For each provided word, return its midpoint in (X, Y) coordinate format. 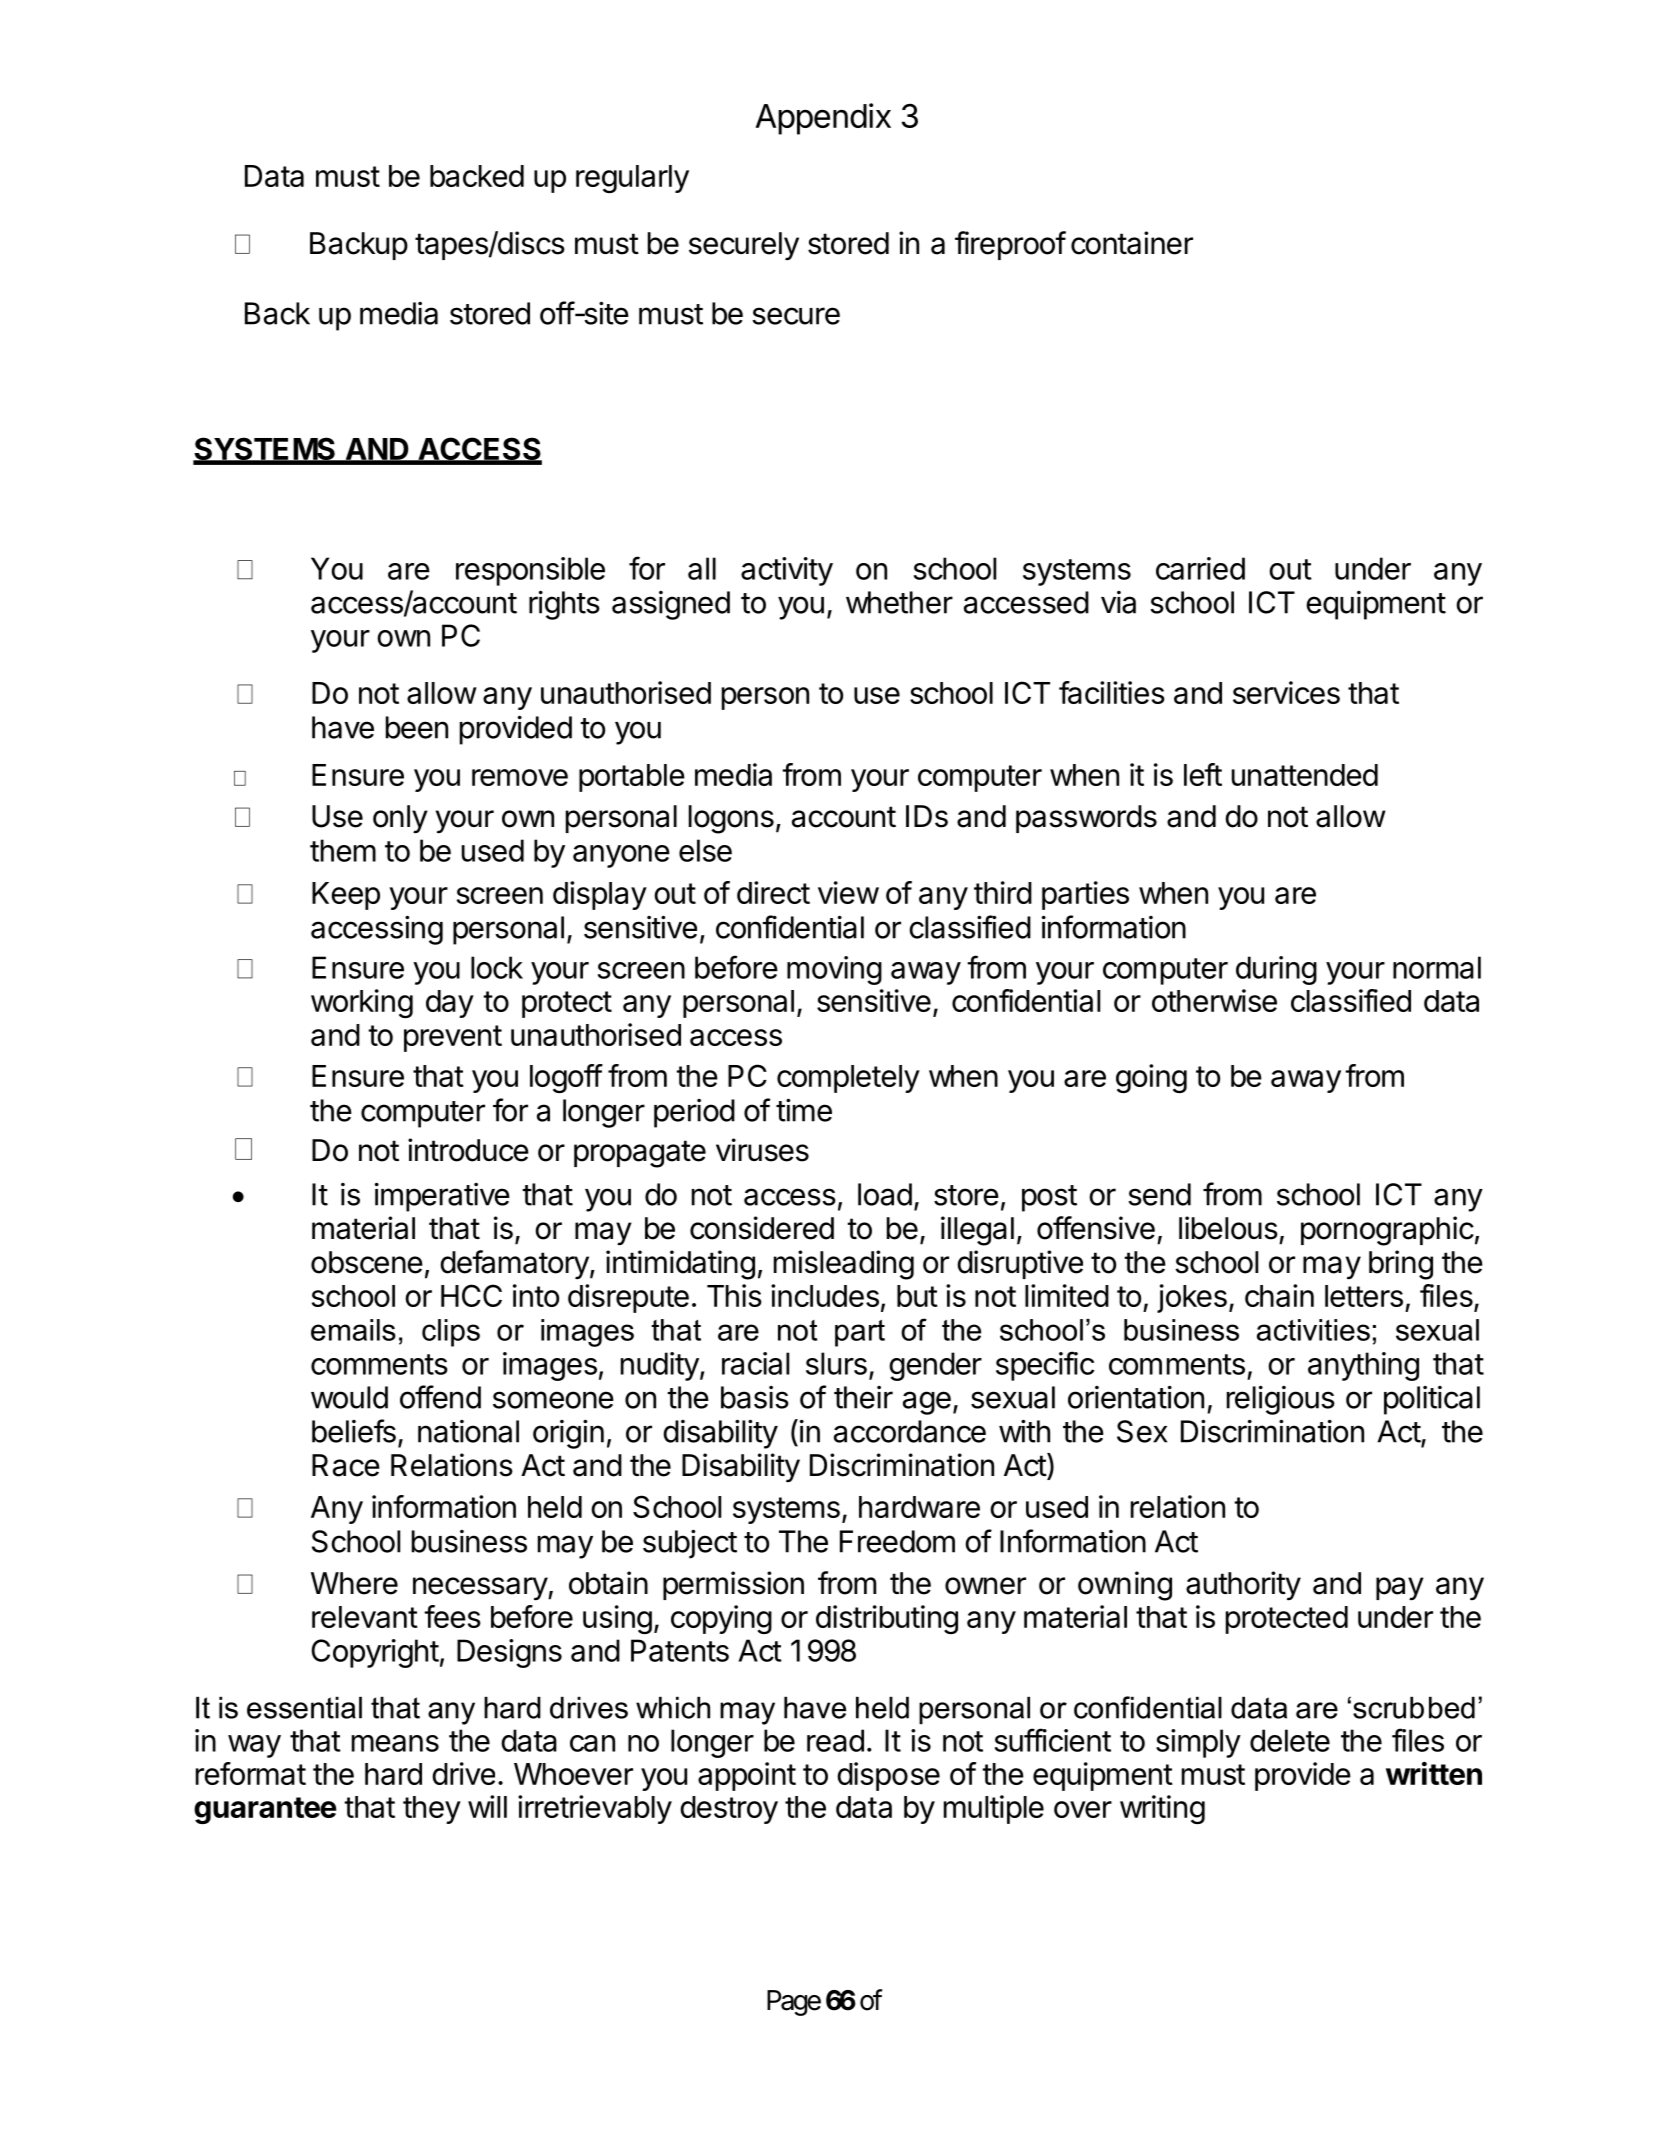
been (417, 727)
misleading (844, 1265)
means (395, 1743)
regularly (632, 179)
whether (899, 602)
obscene (367, 1262)
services (1286, 692)
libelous (1228, 1228)
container (1132, 243)
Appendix (823, 119)
